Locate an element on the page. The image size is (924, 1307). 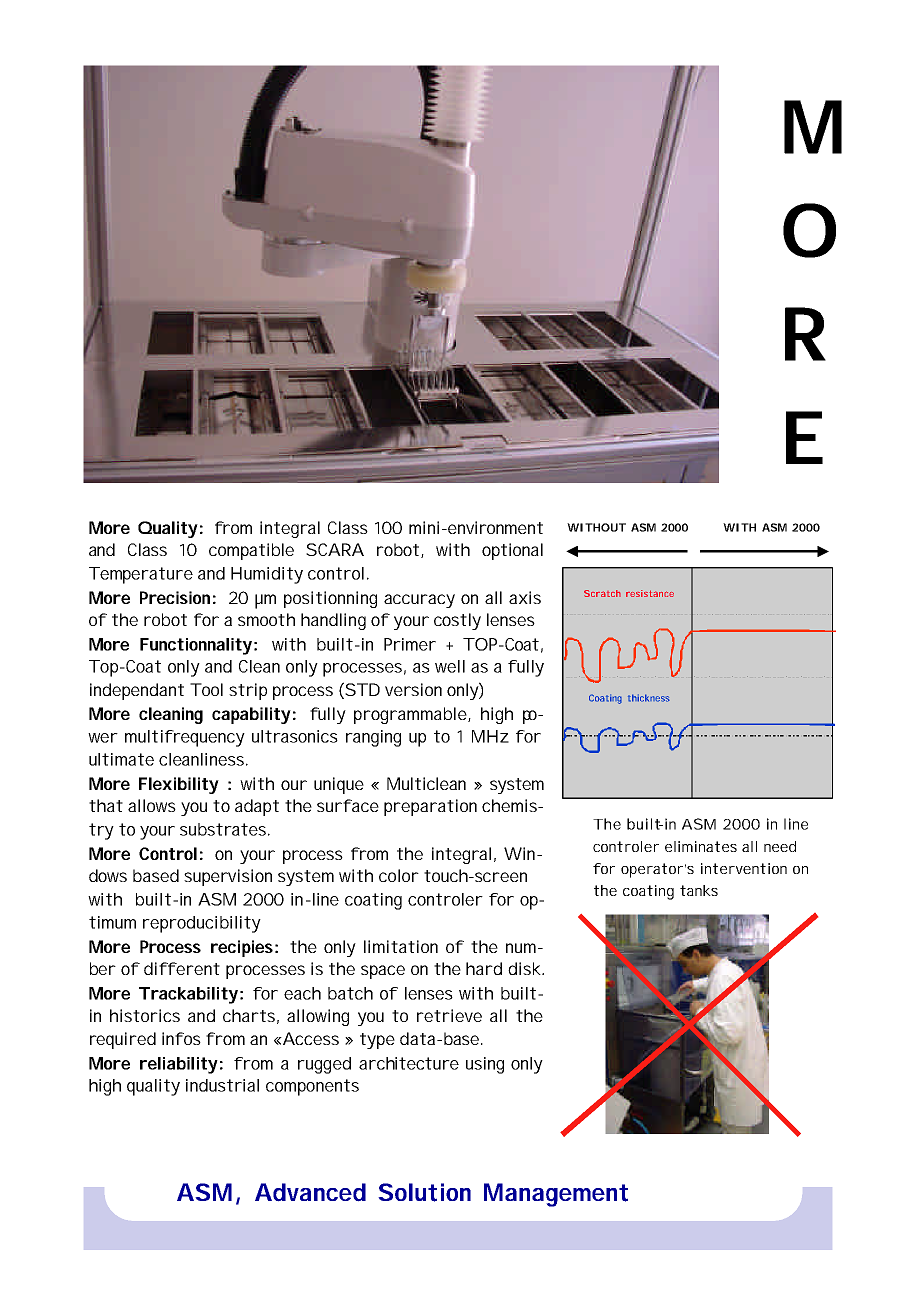
resistance is located at coordinates (650, 593).
